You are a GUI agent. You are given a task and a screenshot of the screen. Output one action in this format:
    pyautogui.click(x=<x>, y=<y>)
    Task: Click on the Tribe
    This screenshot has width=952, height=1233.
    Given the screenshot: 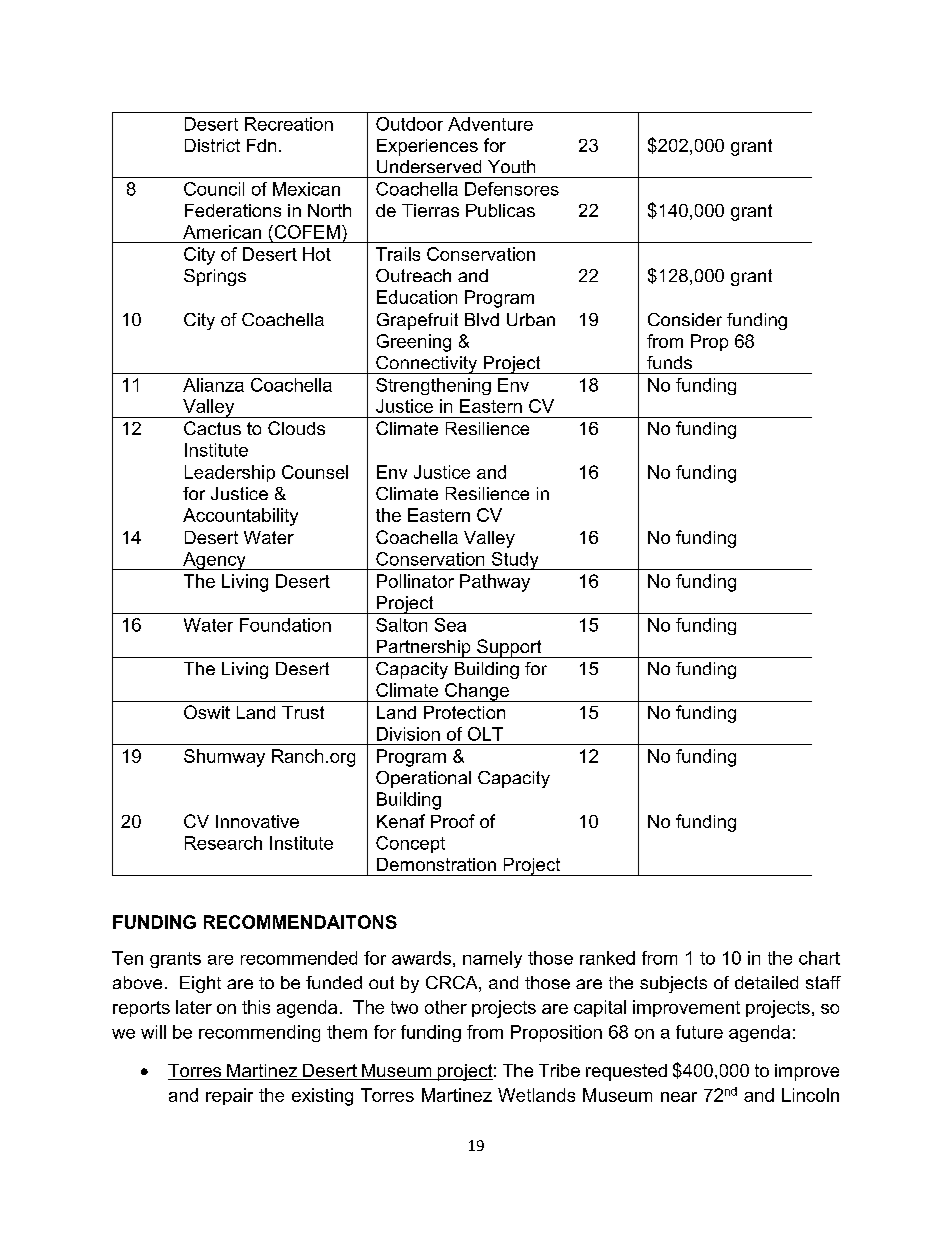 What is the action you would take?
    pyautogui.click(x=559, y=1070)
